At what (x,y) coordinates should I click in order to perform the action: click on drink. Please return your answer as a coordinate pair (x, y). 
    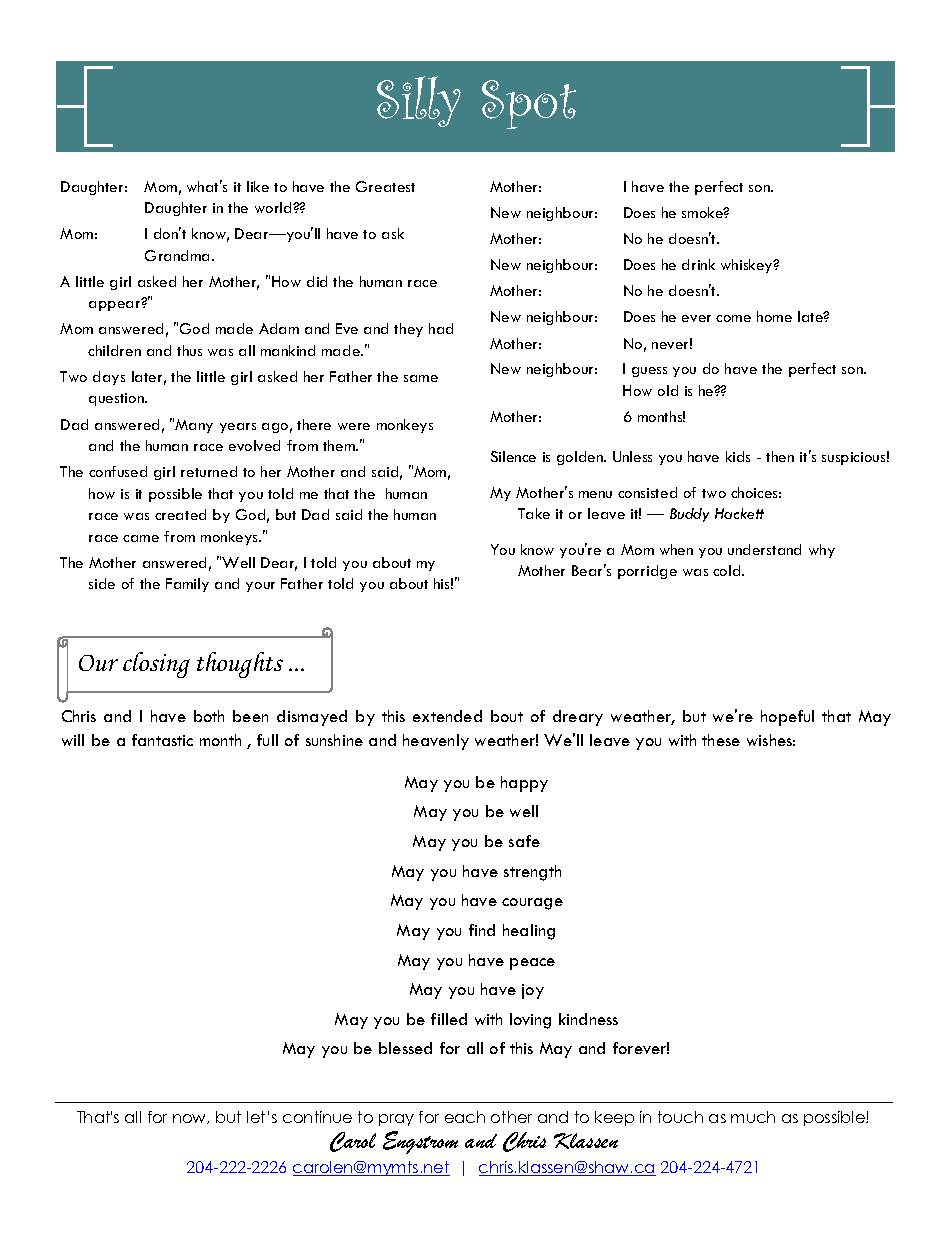
    Looking at the image, I should click on (698, 264).
